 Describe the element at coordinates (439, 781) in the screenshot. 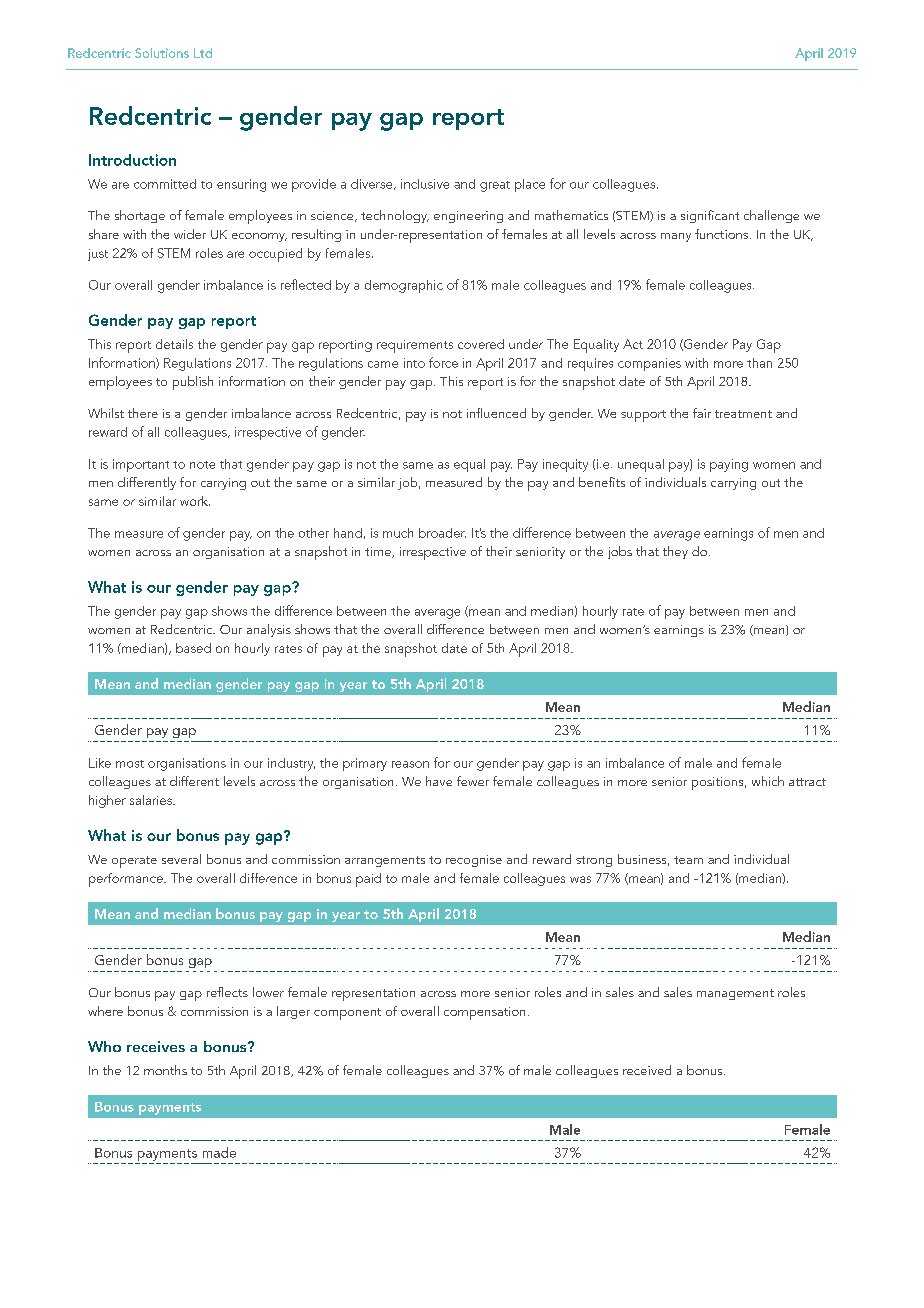

I see `have` at that location.
